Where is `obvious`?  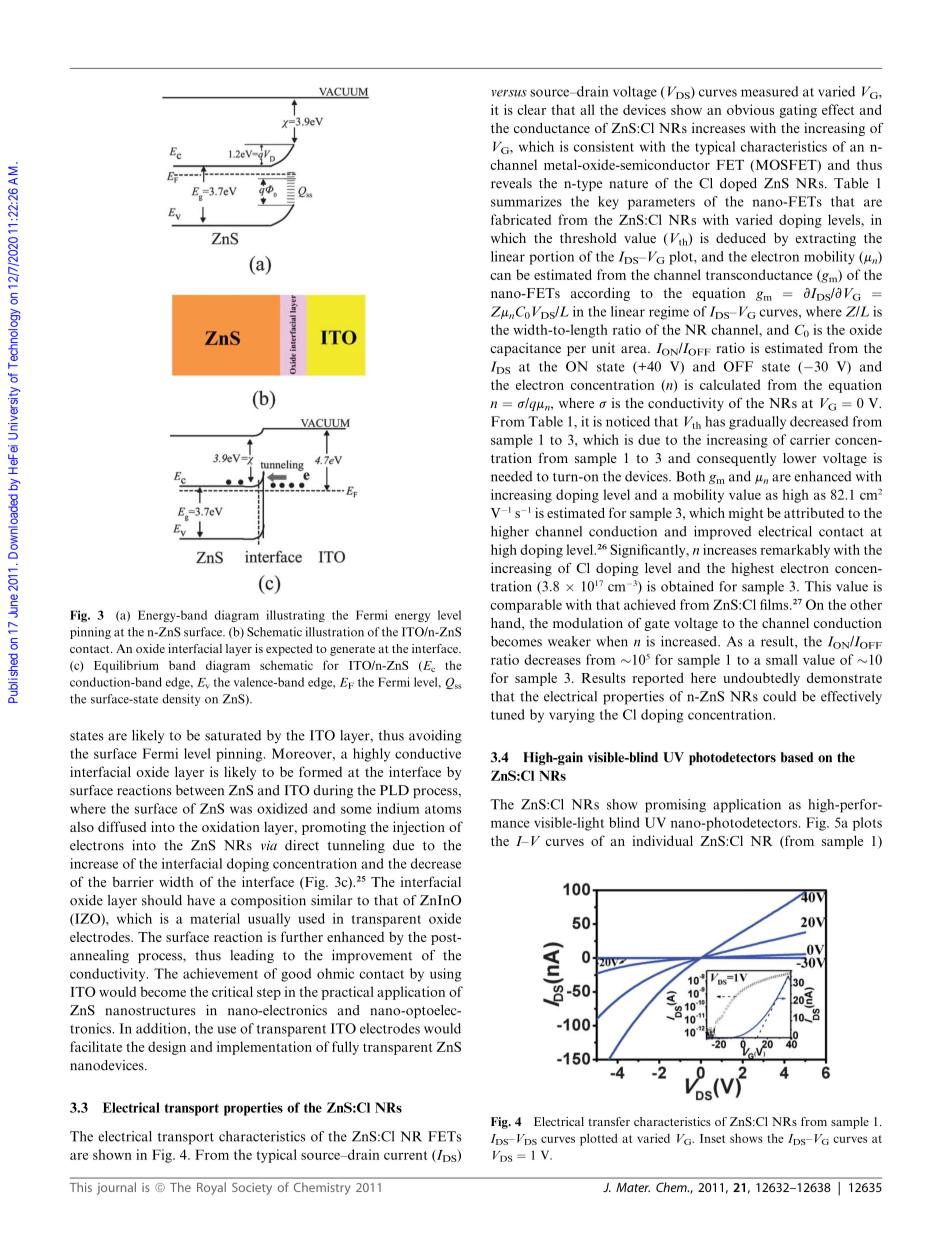
obvious is located at coordinates (750, 109).
